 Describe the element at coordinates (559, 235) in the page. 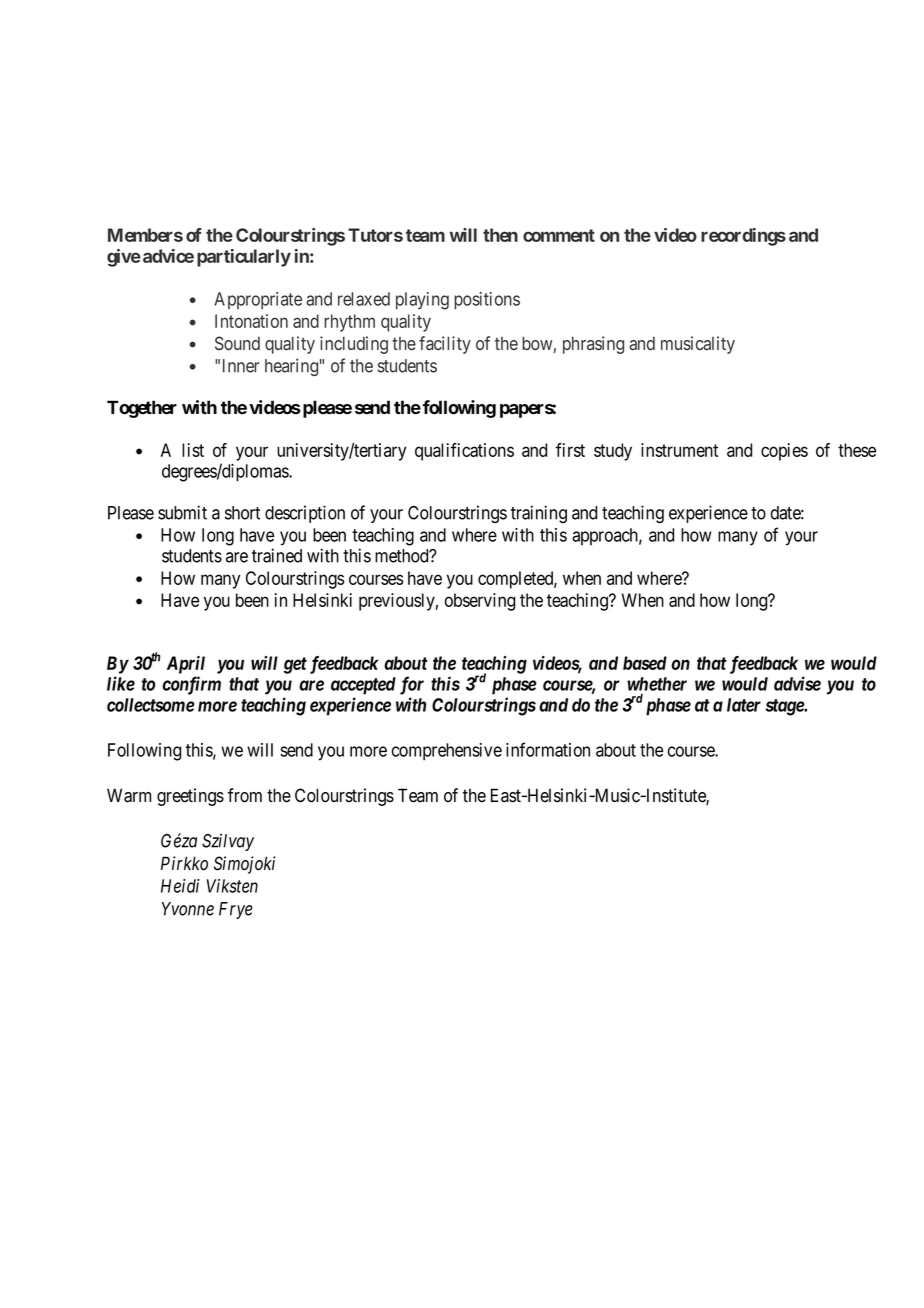

I see `comment` at that location.
